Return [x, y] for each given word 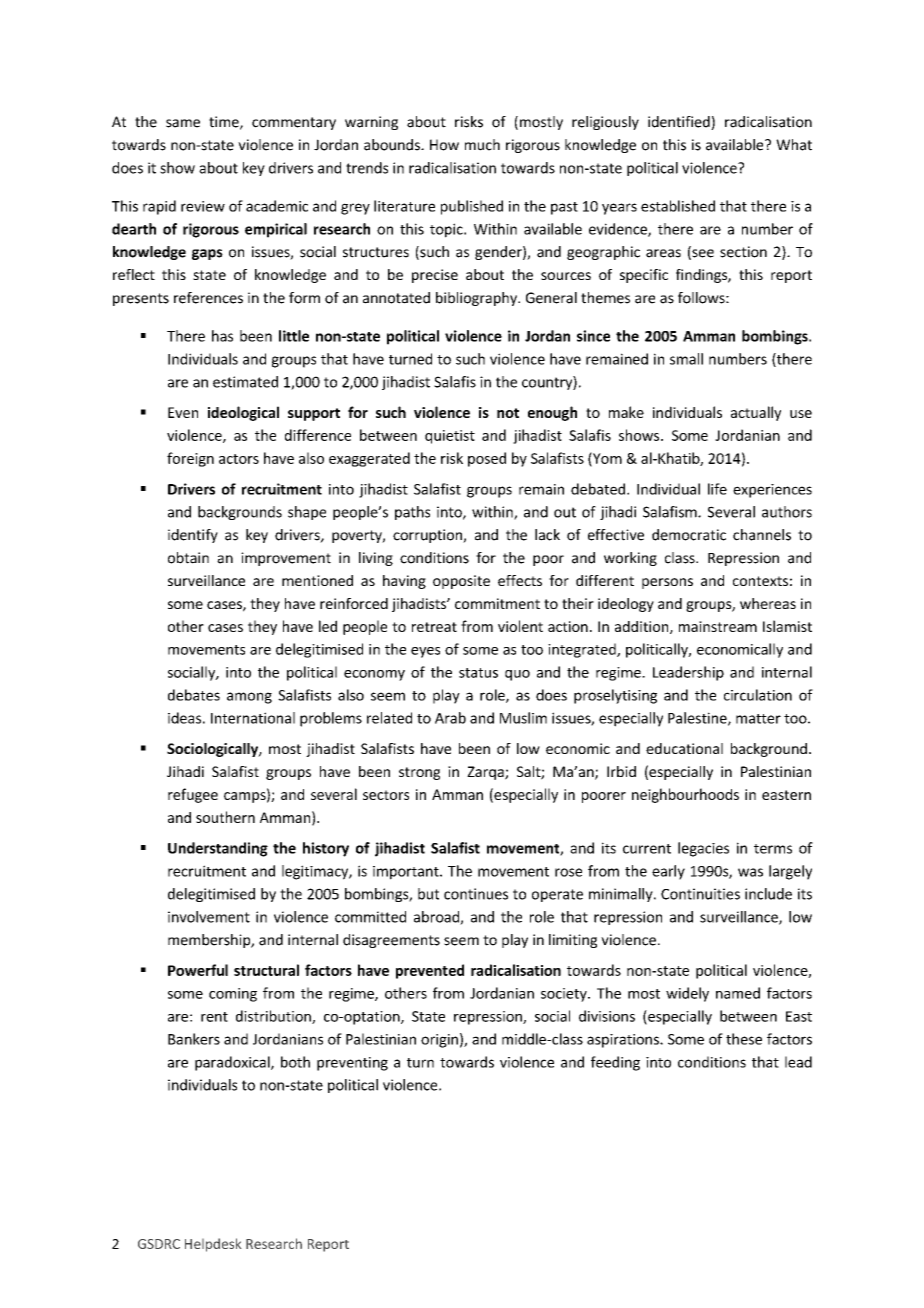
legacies [703, 849]
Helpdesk [213, 1245]
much [482, 145]
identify [193, 536]
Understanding [218, 849]
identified [680, 123]
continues [476, 894]
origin [439, 1041]
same [183, 123]
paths [412, 513]
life [717, 489]
